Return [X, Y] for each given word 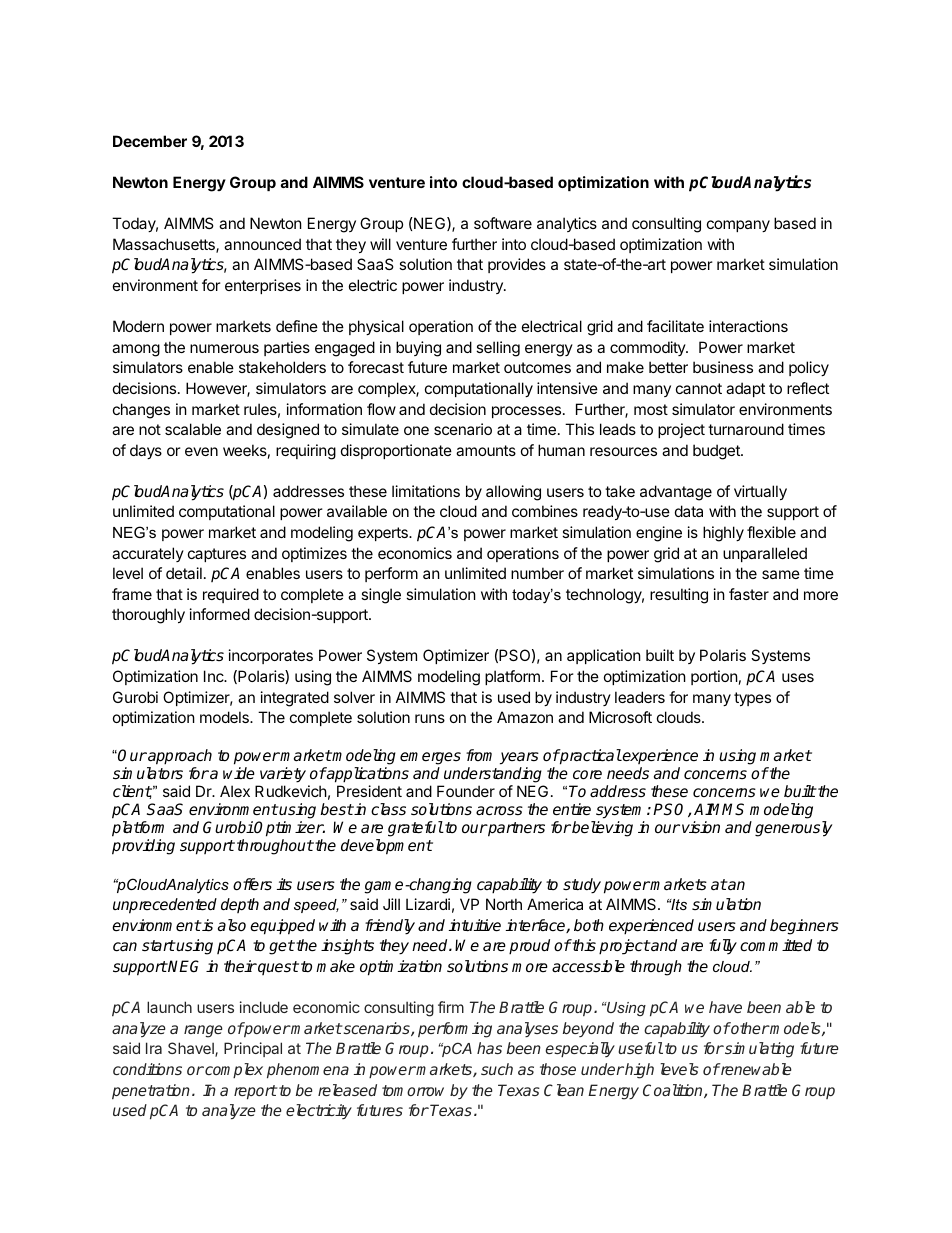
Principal [253, 1049]
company [738, 226]
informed [220, 614]
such [497, 1069]
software [503, 223]
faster [749, 594]
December [150, 141]
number [537, 573]
